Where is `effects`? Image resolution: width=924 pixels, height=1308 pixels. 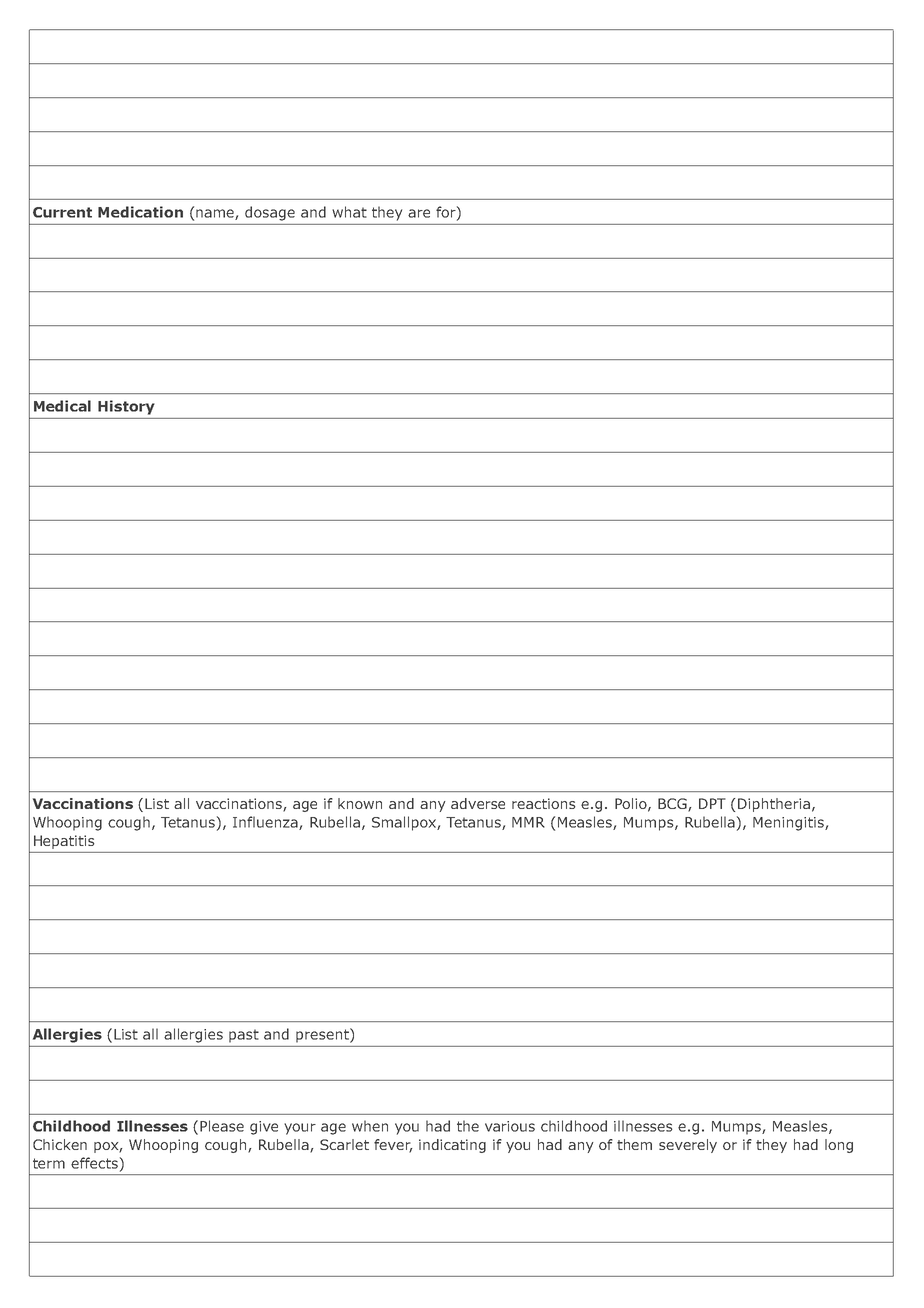
effects is located at coordinates (94, 1163).
